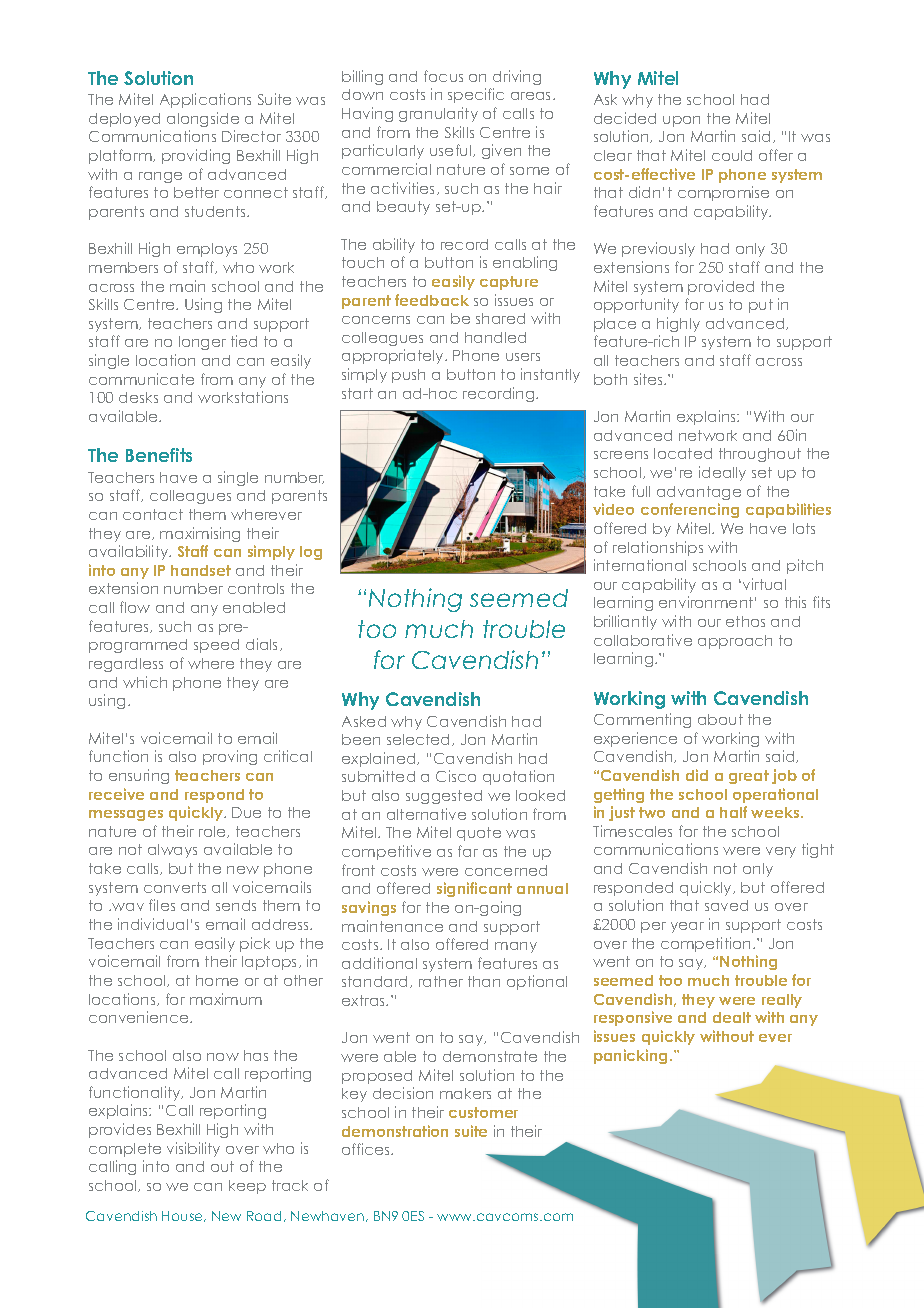 Image resolution: width=924 pixels, height=1308 pixels. I want to click on visibility, so click(193, 1149).
